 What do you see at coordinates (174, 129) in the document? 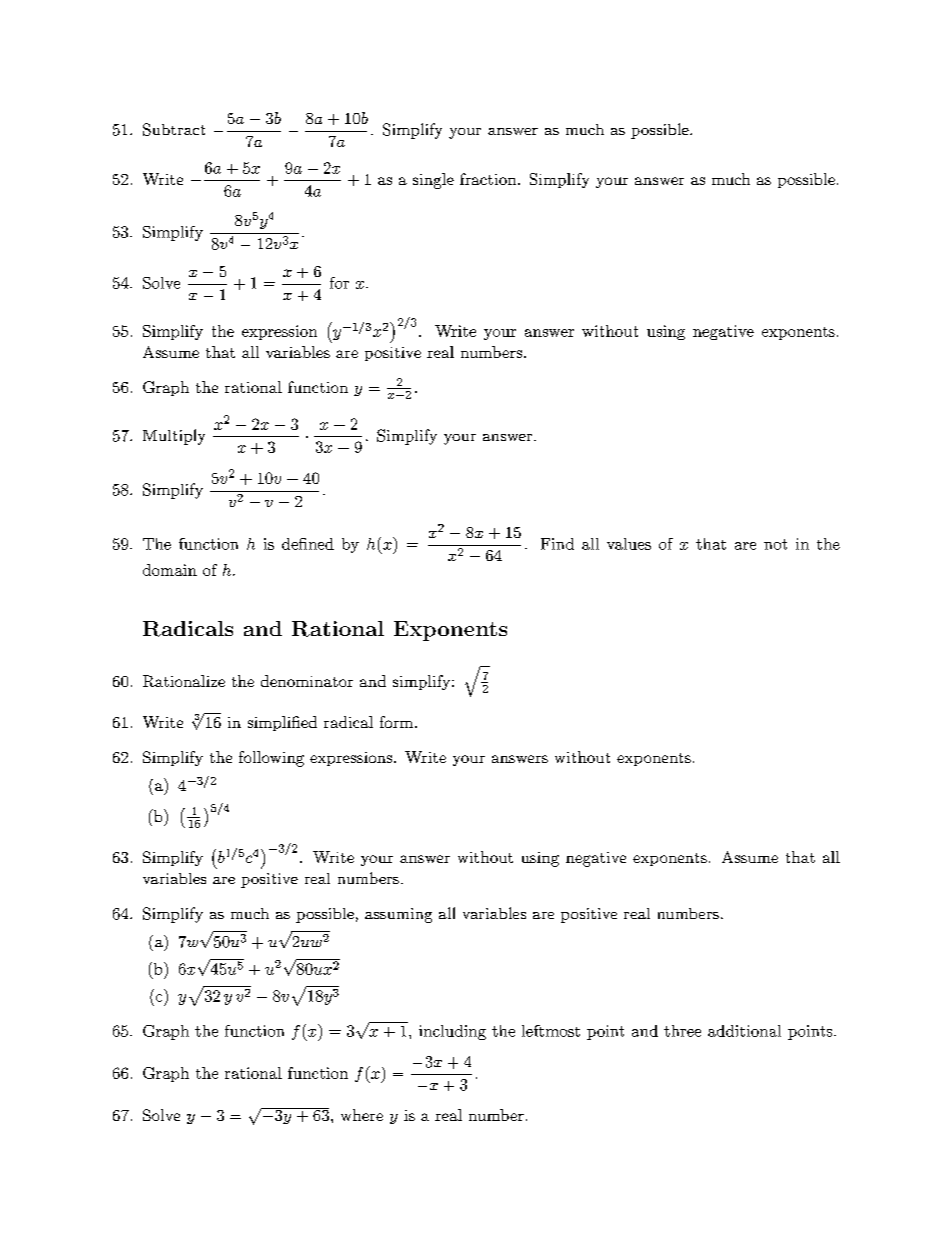
I see `Subtract` at bounding box center [174, 129].
